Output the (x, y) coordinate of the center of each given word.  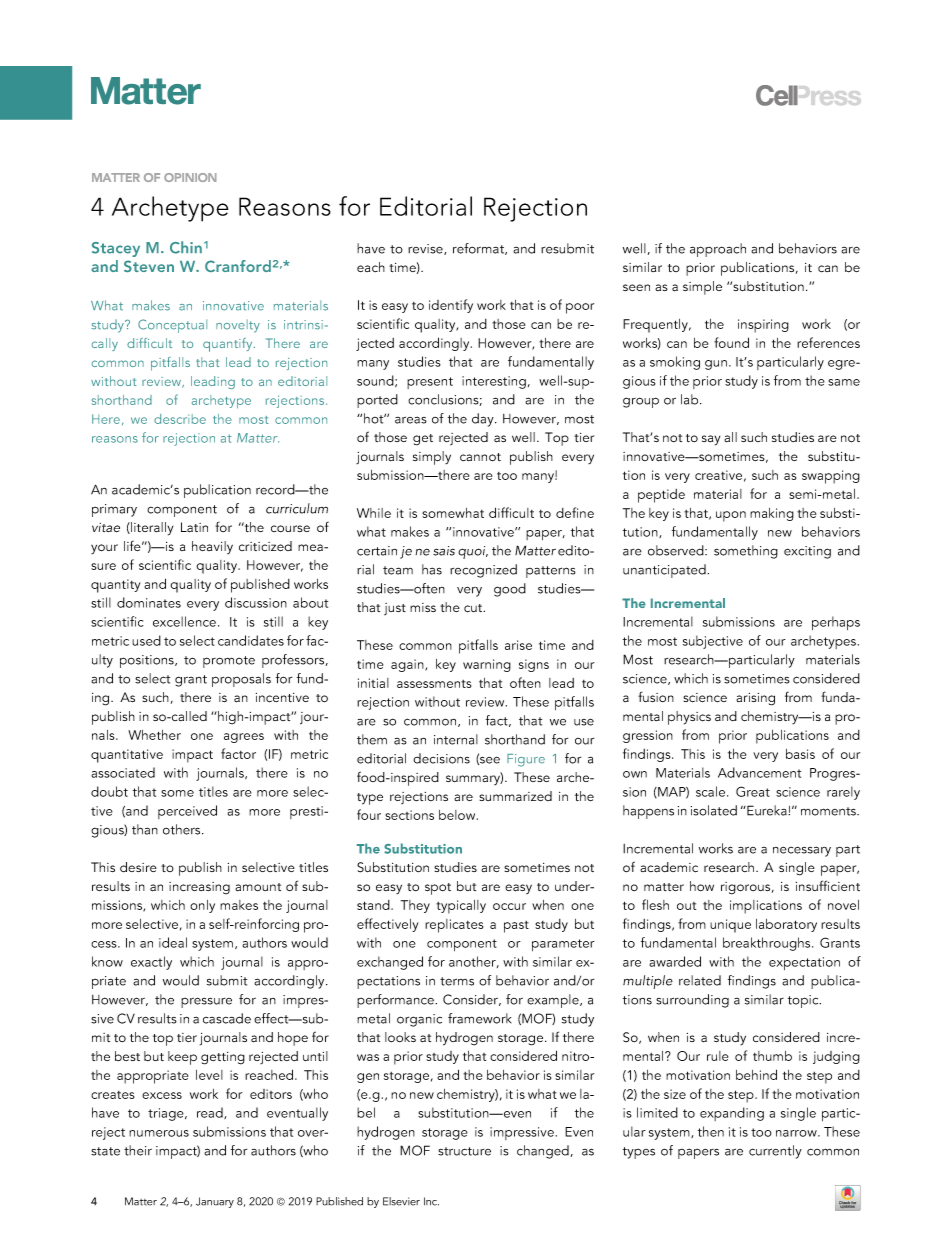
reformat (480, 249)
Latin (194, 527)
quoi (473, 552)
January (215, 1202)
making (772, 514)
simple (702, 288)
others (183, 829)
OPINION (190, 177)
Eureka (767, 810)
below (458, 815)
